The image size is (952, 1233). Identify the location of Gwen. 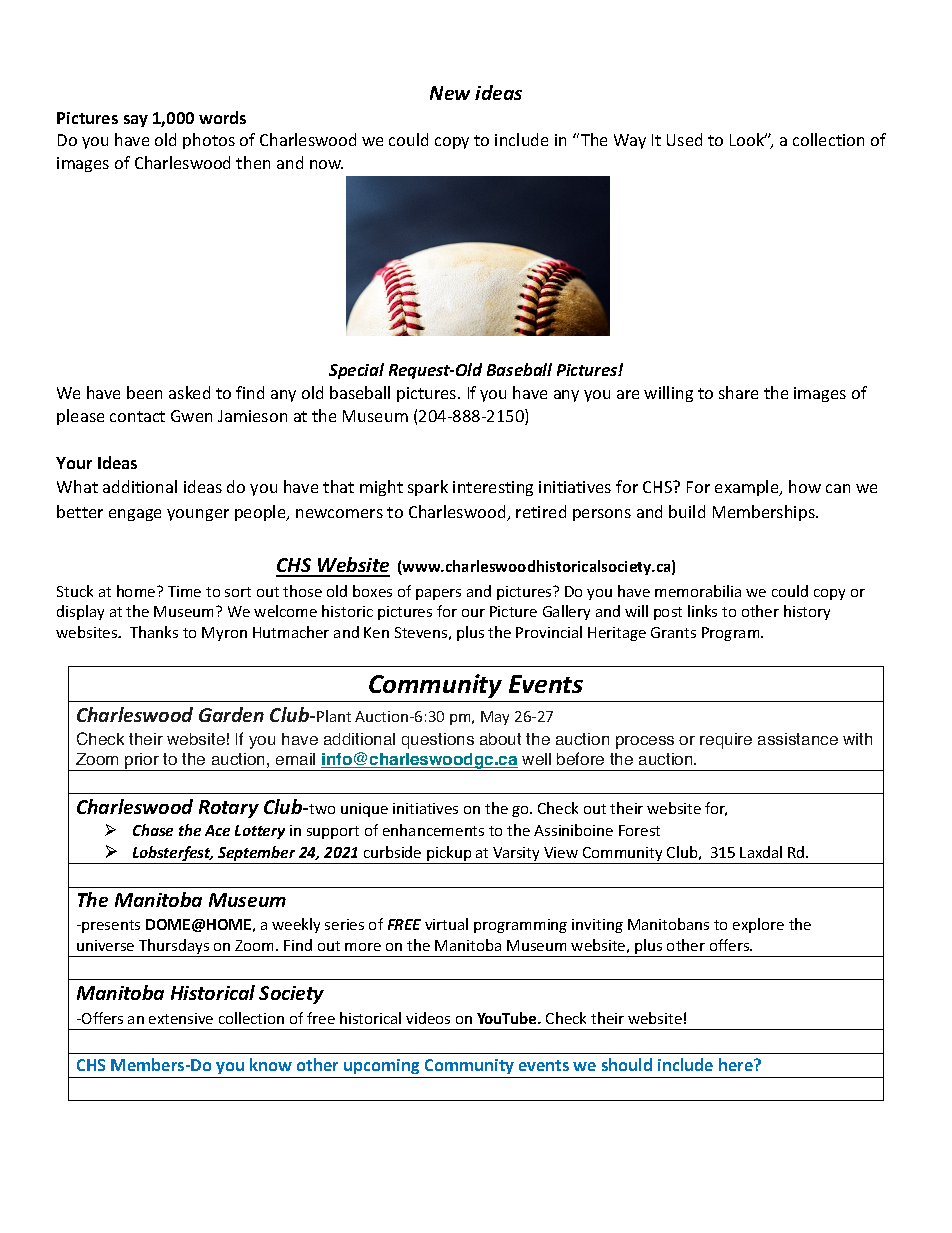
(191, 416).
